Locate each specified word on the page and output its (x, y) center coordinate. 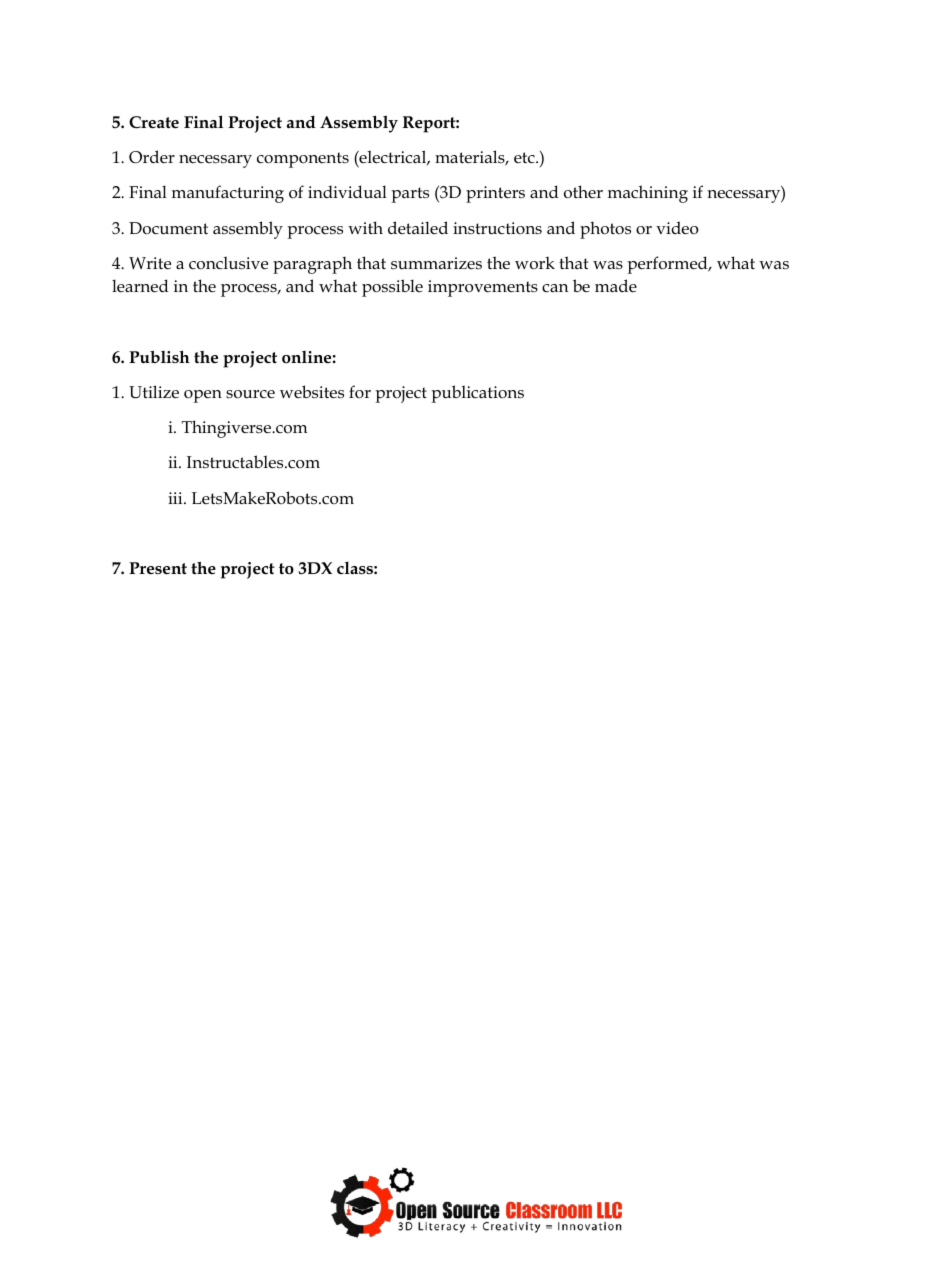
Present (158, 568)
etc (525, 157)
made (616, 285)
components (303, 160)
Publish (159, 356)
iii (176, 498)
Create (154, 122)
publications (477, 394)
